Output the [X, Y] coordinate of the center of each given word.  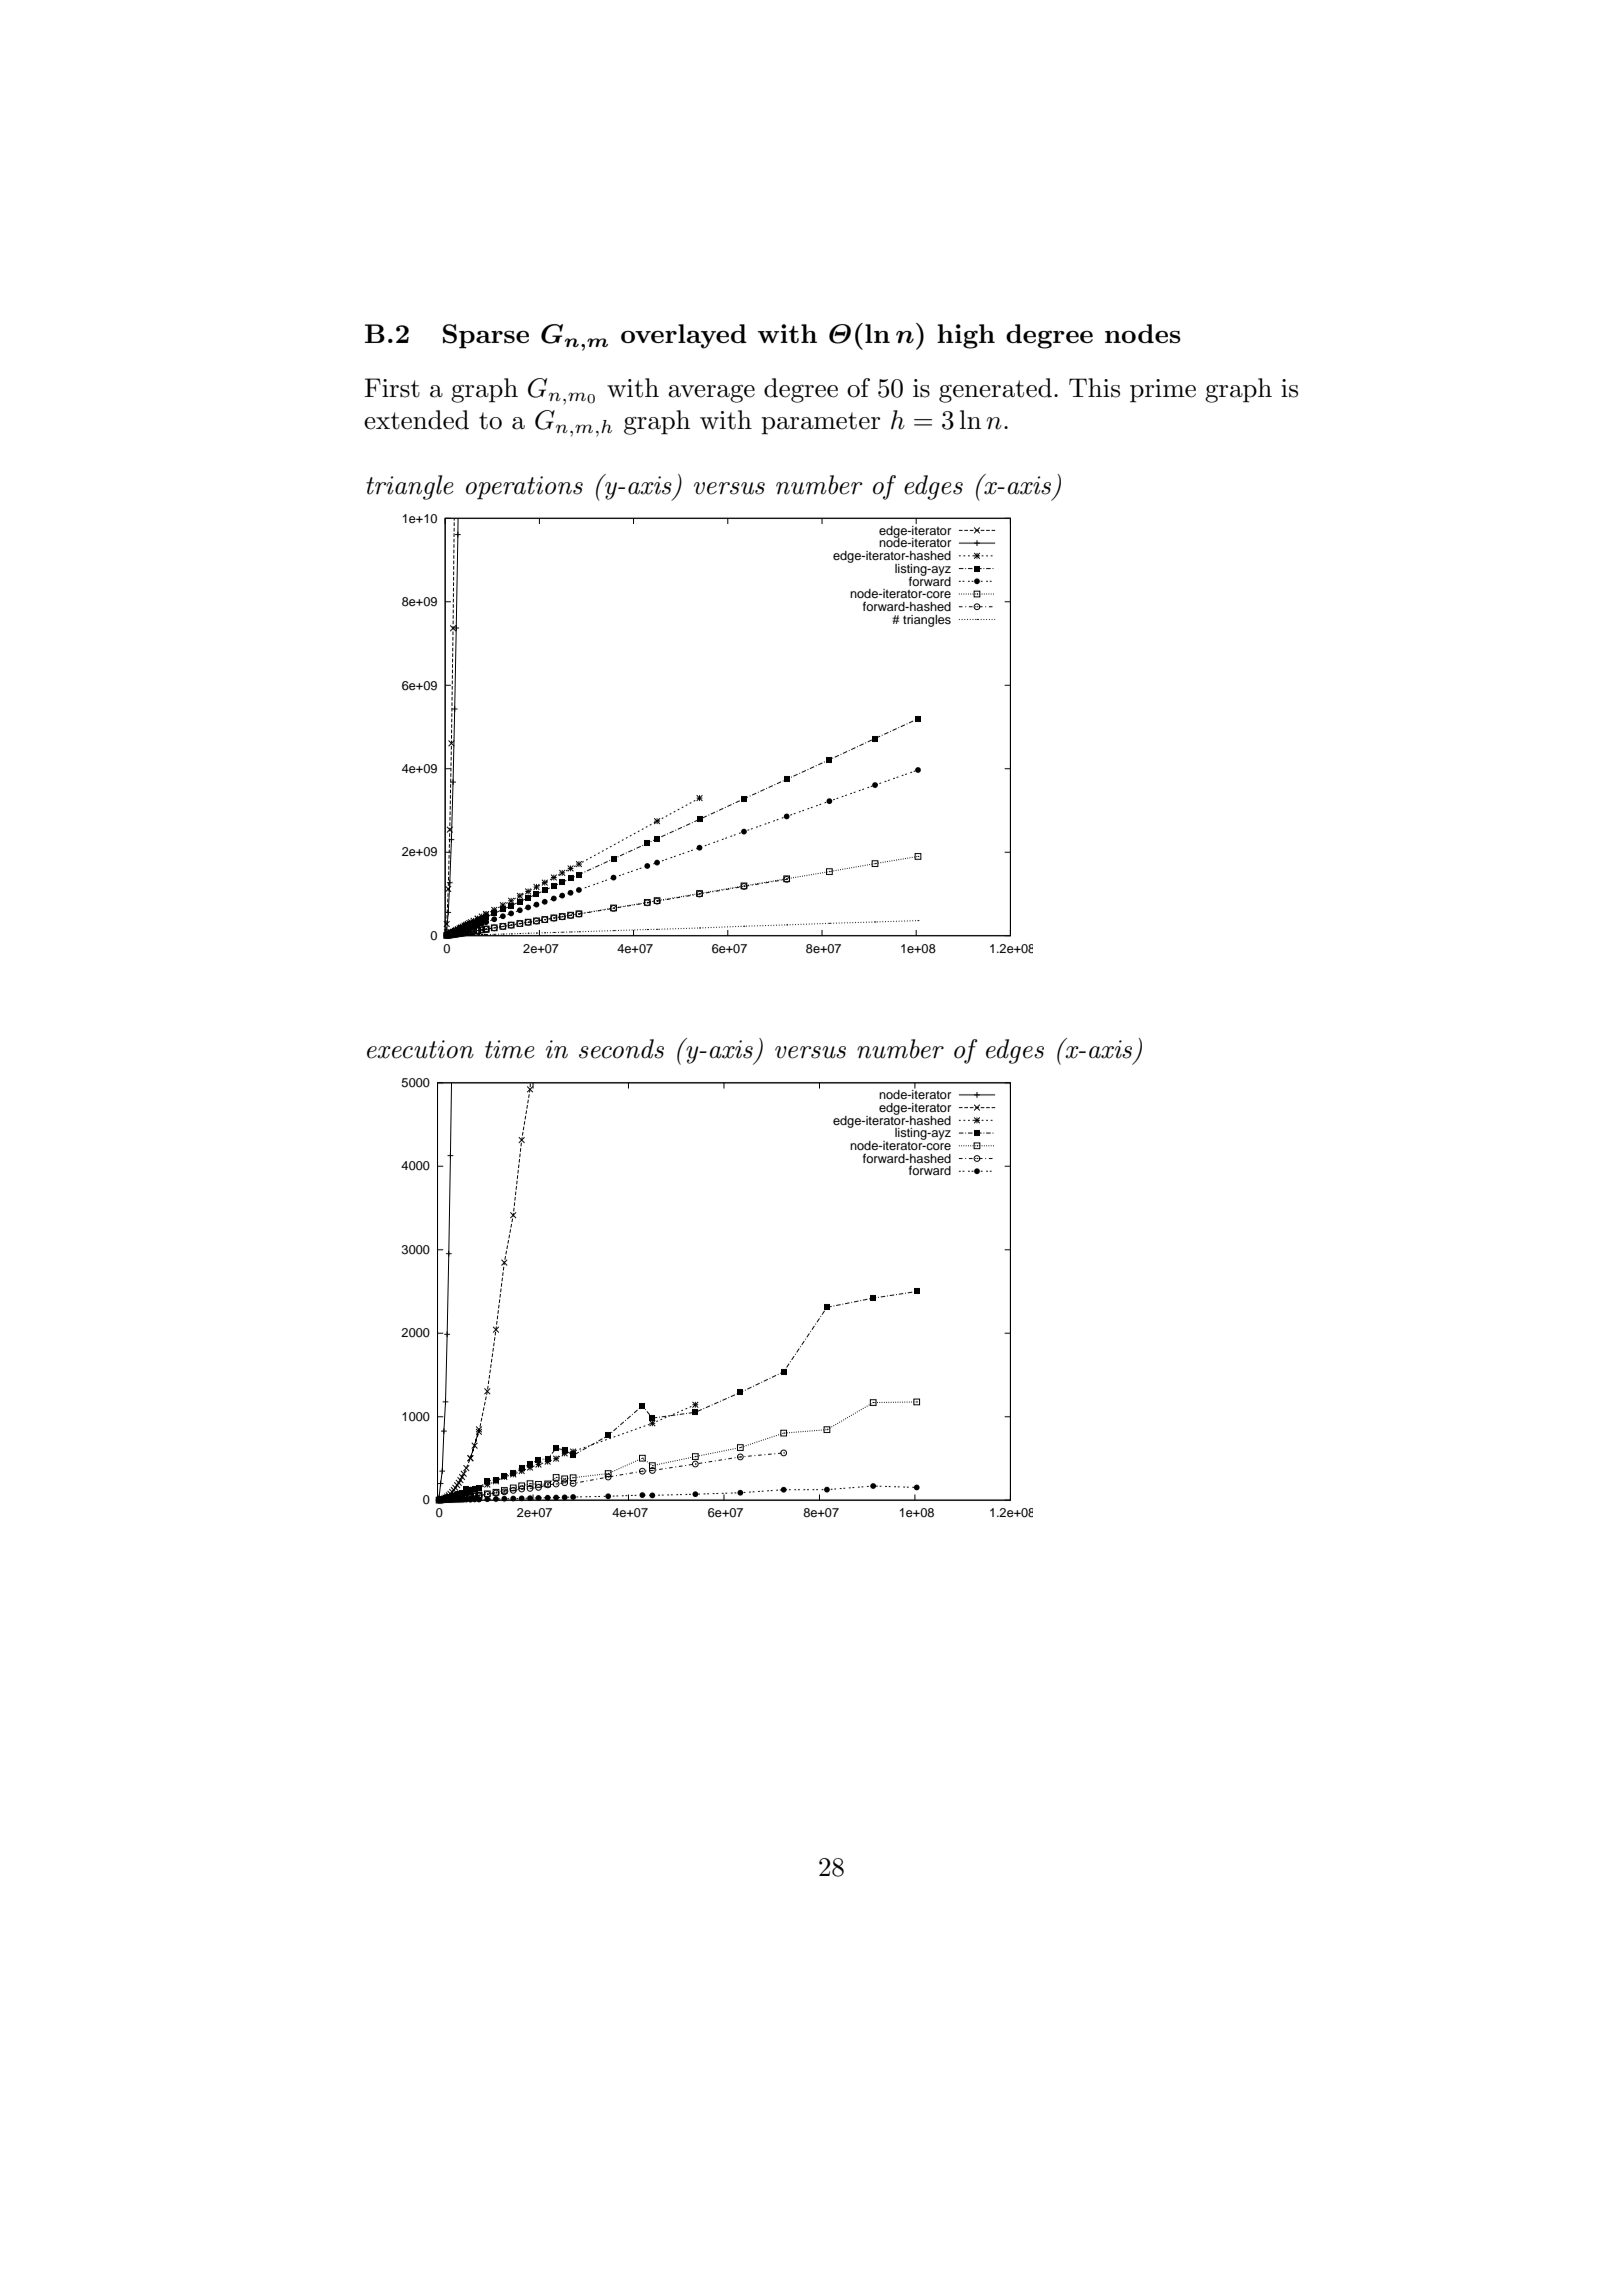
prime [1163, 391]
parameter [820, 423]
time [510, 1049]
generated [995, 390]
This [1094, 388]
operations [524, 488]
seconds [621, 1049]
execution [420, 1049]
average [711, 394]
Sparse [486, 336]
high [966, 336]
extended [416, 420]
